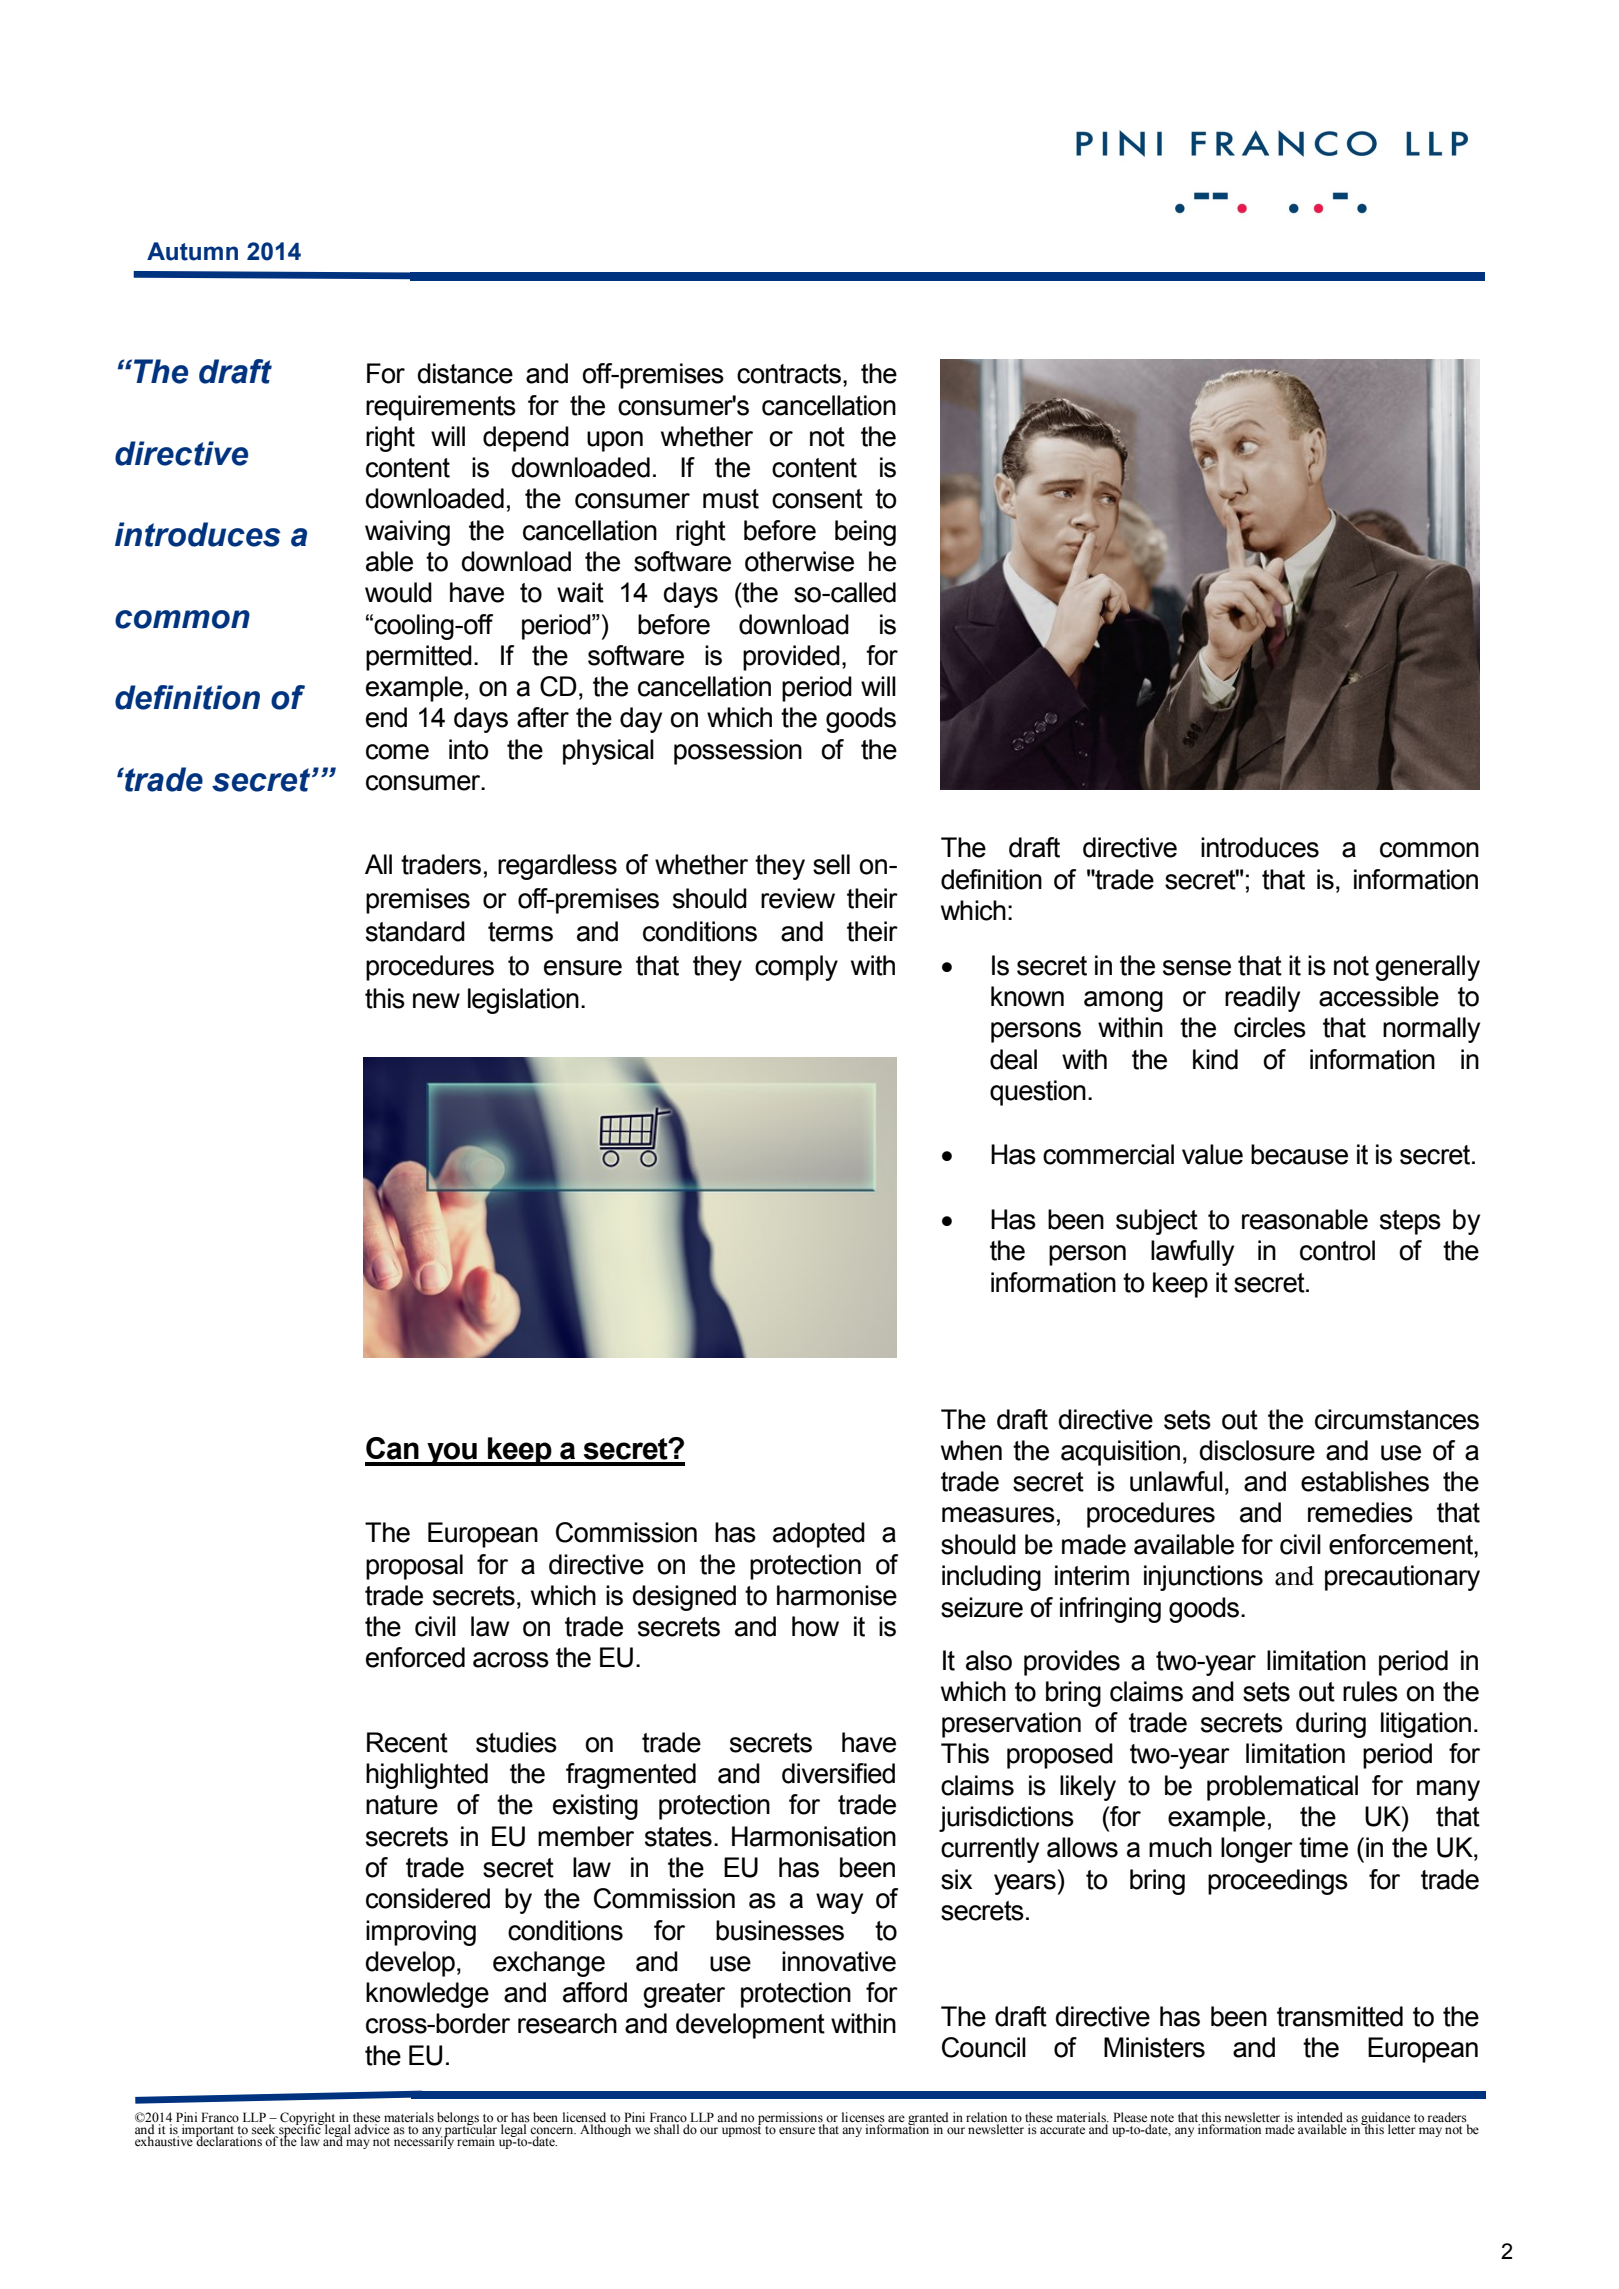  Describe the element at coordinates (465, 373) in the image. I see `distance` at that location.
